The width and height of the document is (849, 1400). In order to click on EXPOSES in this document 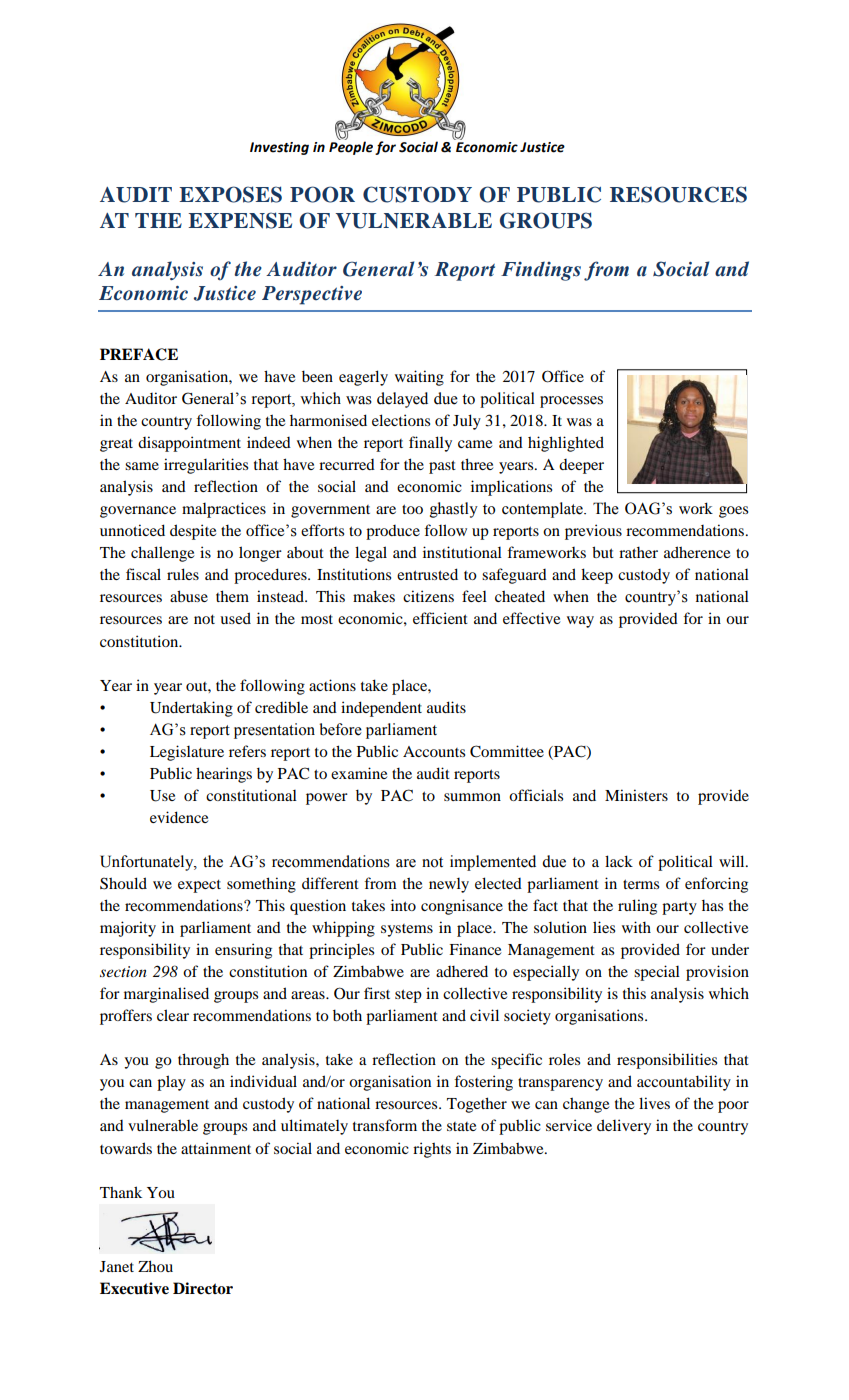, I will do `click(230, 194)`.
